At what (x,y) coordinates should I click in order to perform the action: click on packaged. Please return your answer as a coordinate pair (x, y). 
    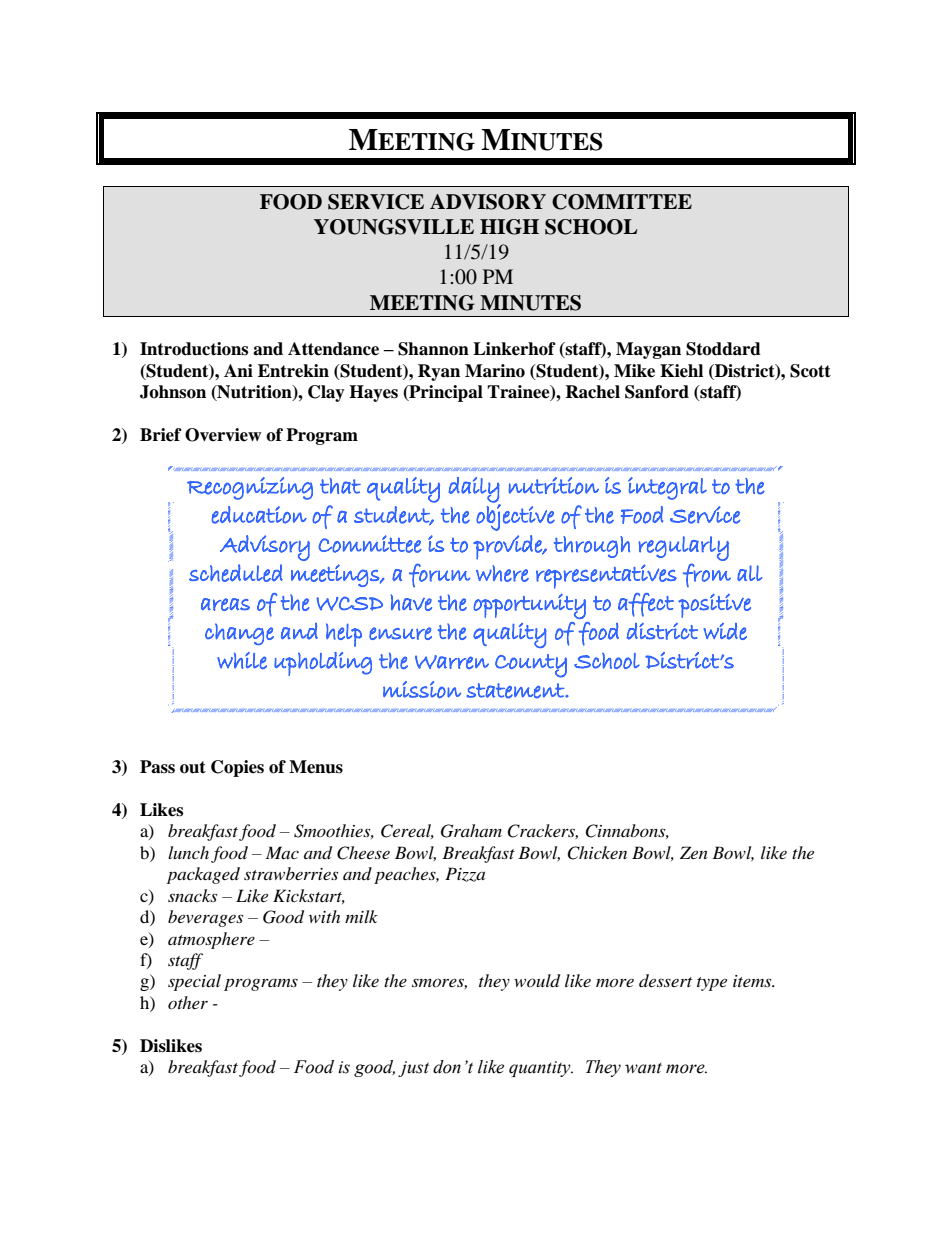
    Looking at the image, I should click on (203, 875).
